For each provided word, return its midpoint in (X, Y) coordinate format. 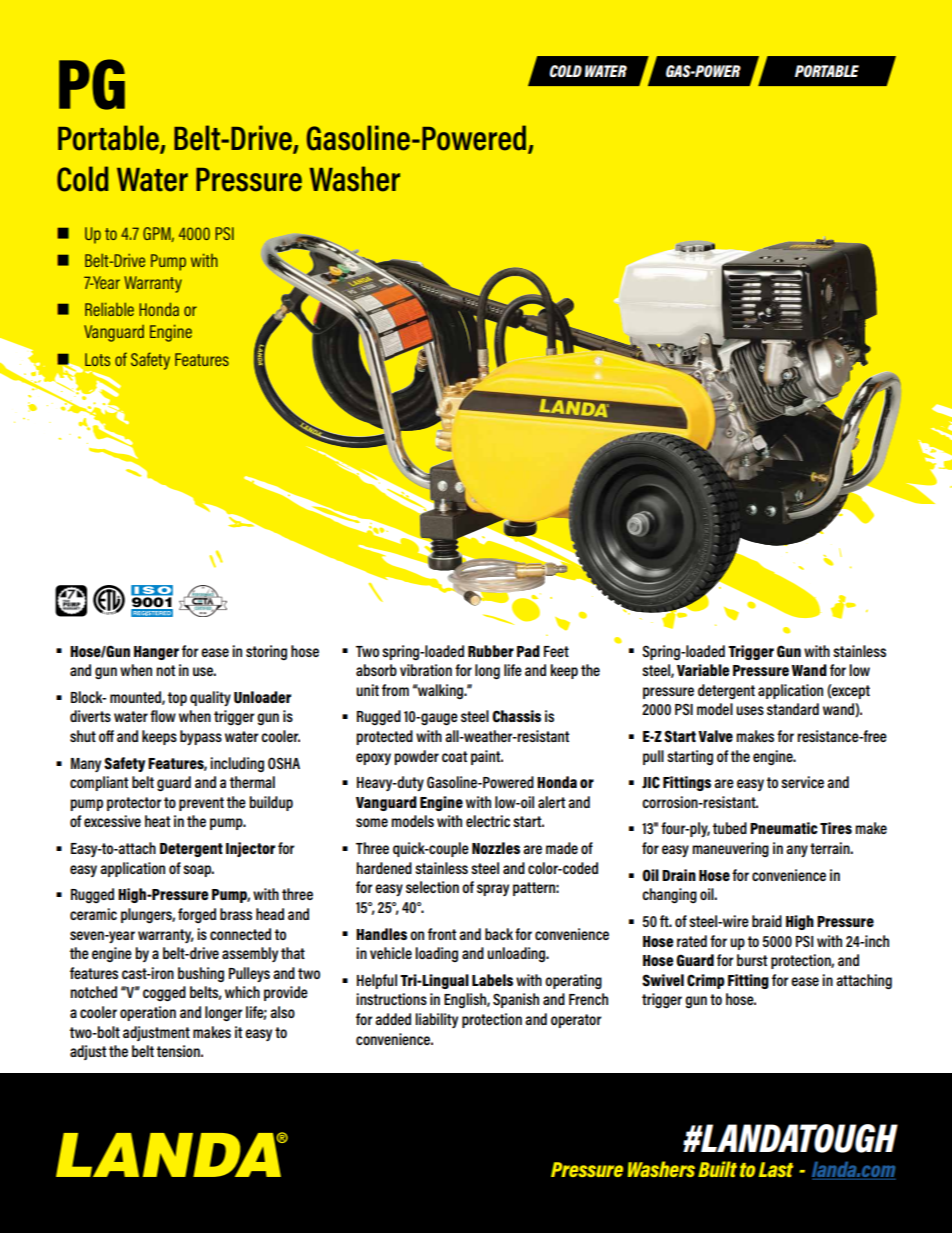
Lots (97, 359)
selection (432, 887)
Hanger (156, 653)
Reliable (109, 309)
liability (436, 1020)
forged (197, 915)
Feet (556, 651)
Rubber (491, 651)
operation (148, 1013)
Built (717, 1169)
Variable (703, 670)
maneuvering (730, 849)
